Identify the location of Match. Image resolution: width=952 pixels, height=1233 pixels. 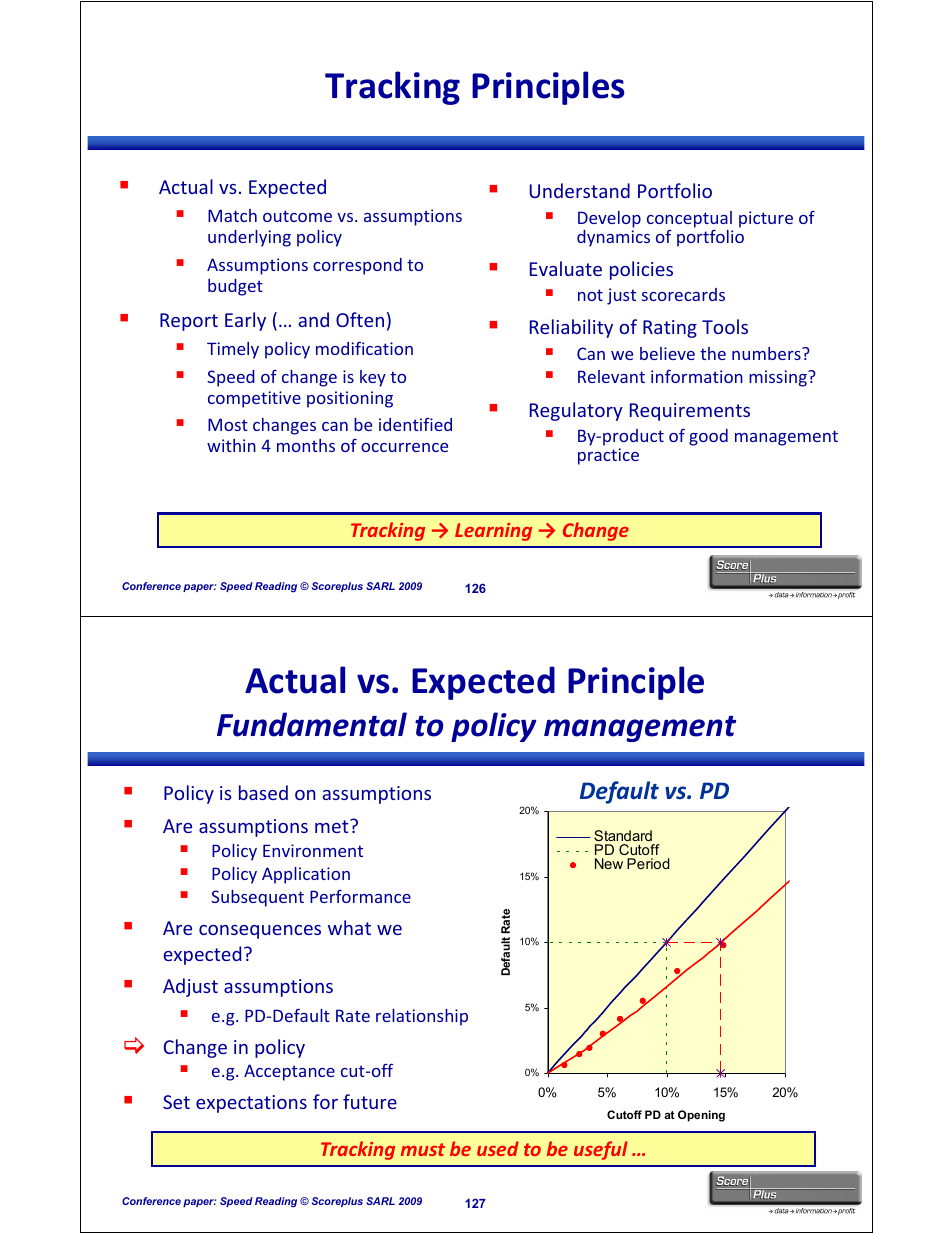
(232, 215).
